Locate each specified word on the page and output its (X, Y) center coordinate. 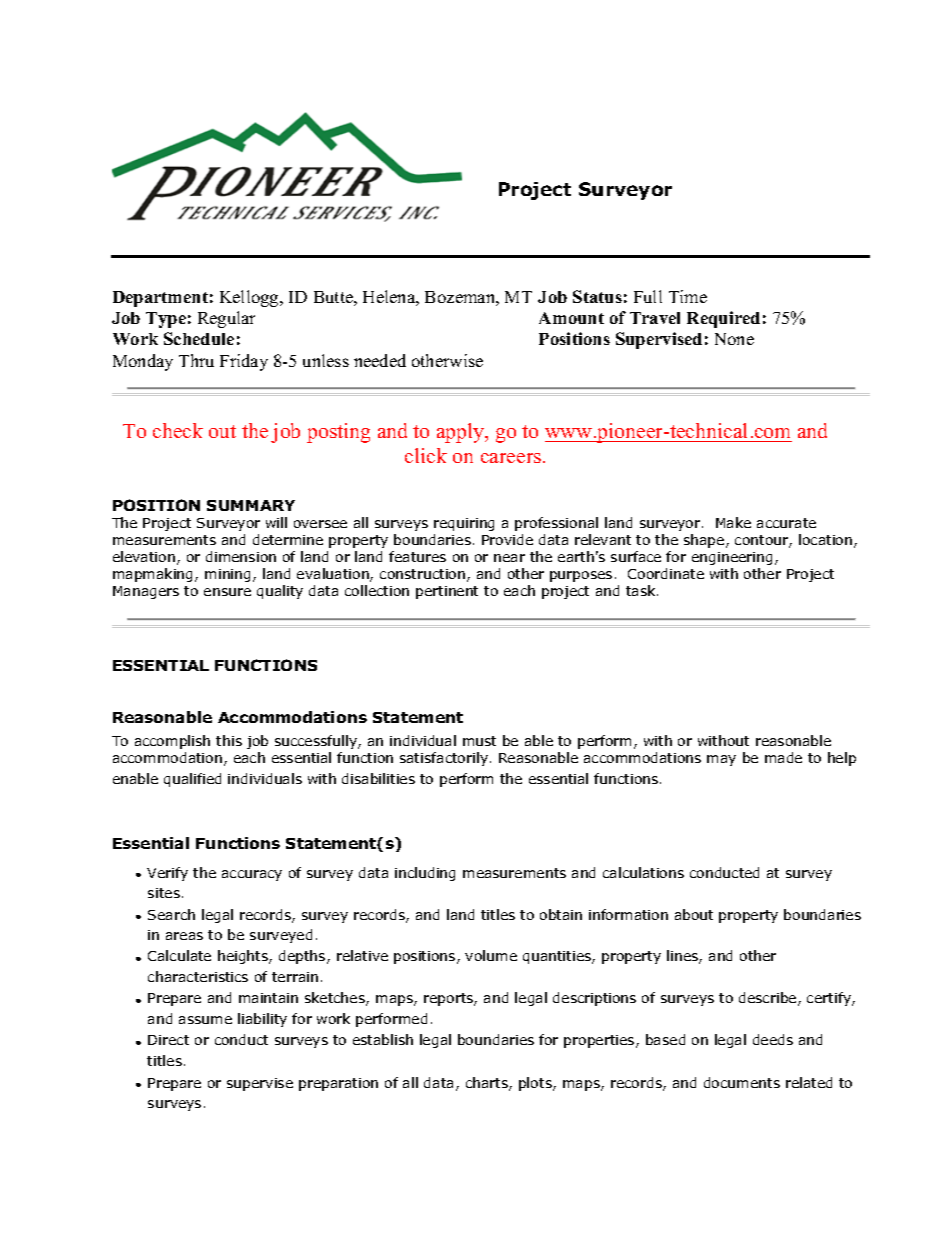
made (783, 757)
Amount (571, 318)
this (229, 740)
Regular (226, 319)
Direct (168, 1040)
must (479, 741)
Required (723, 319)
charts (488, 1084)
